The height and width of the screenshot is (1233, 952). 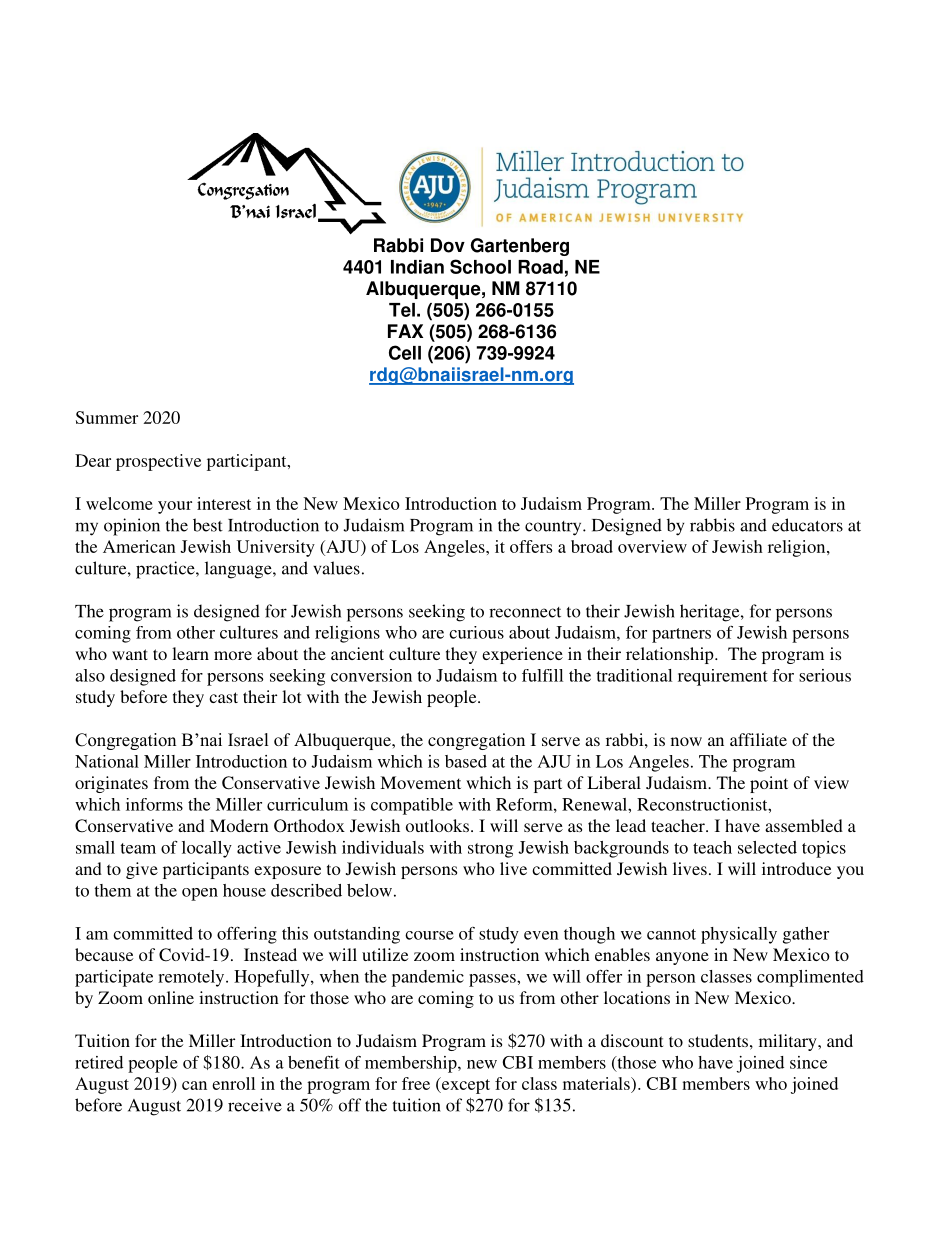 I want to click on Indian, so click(x=417, y=267).
